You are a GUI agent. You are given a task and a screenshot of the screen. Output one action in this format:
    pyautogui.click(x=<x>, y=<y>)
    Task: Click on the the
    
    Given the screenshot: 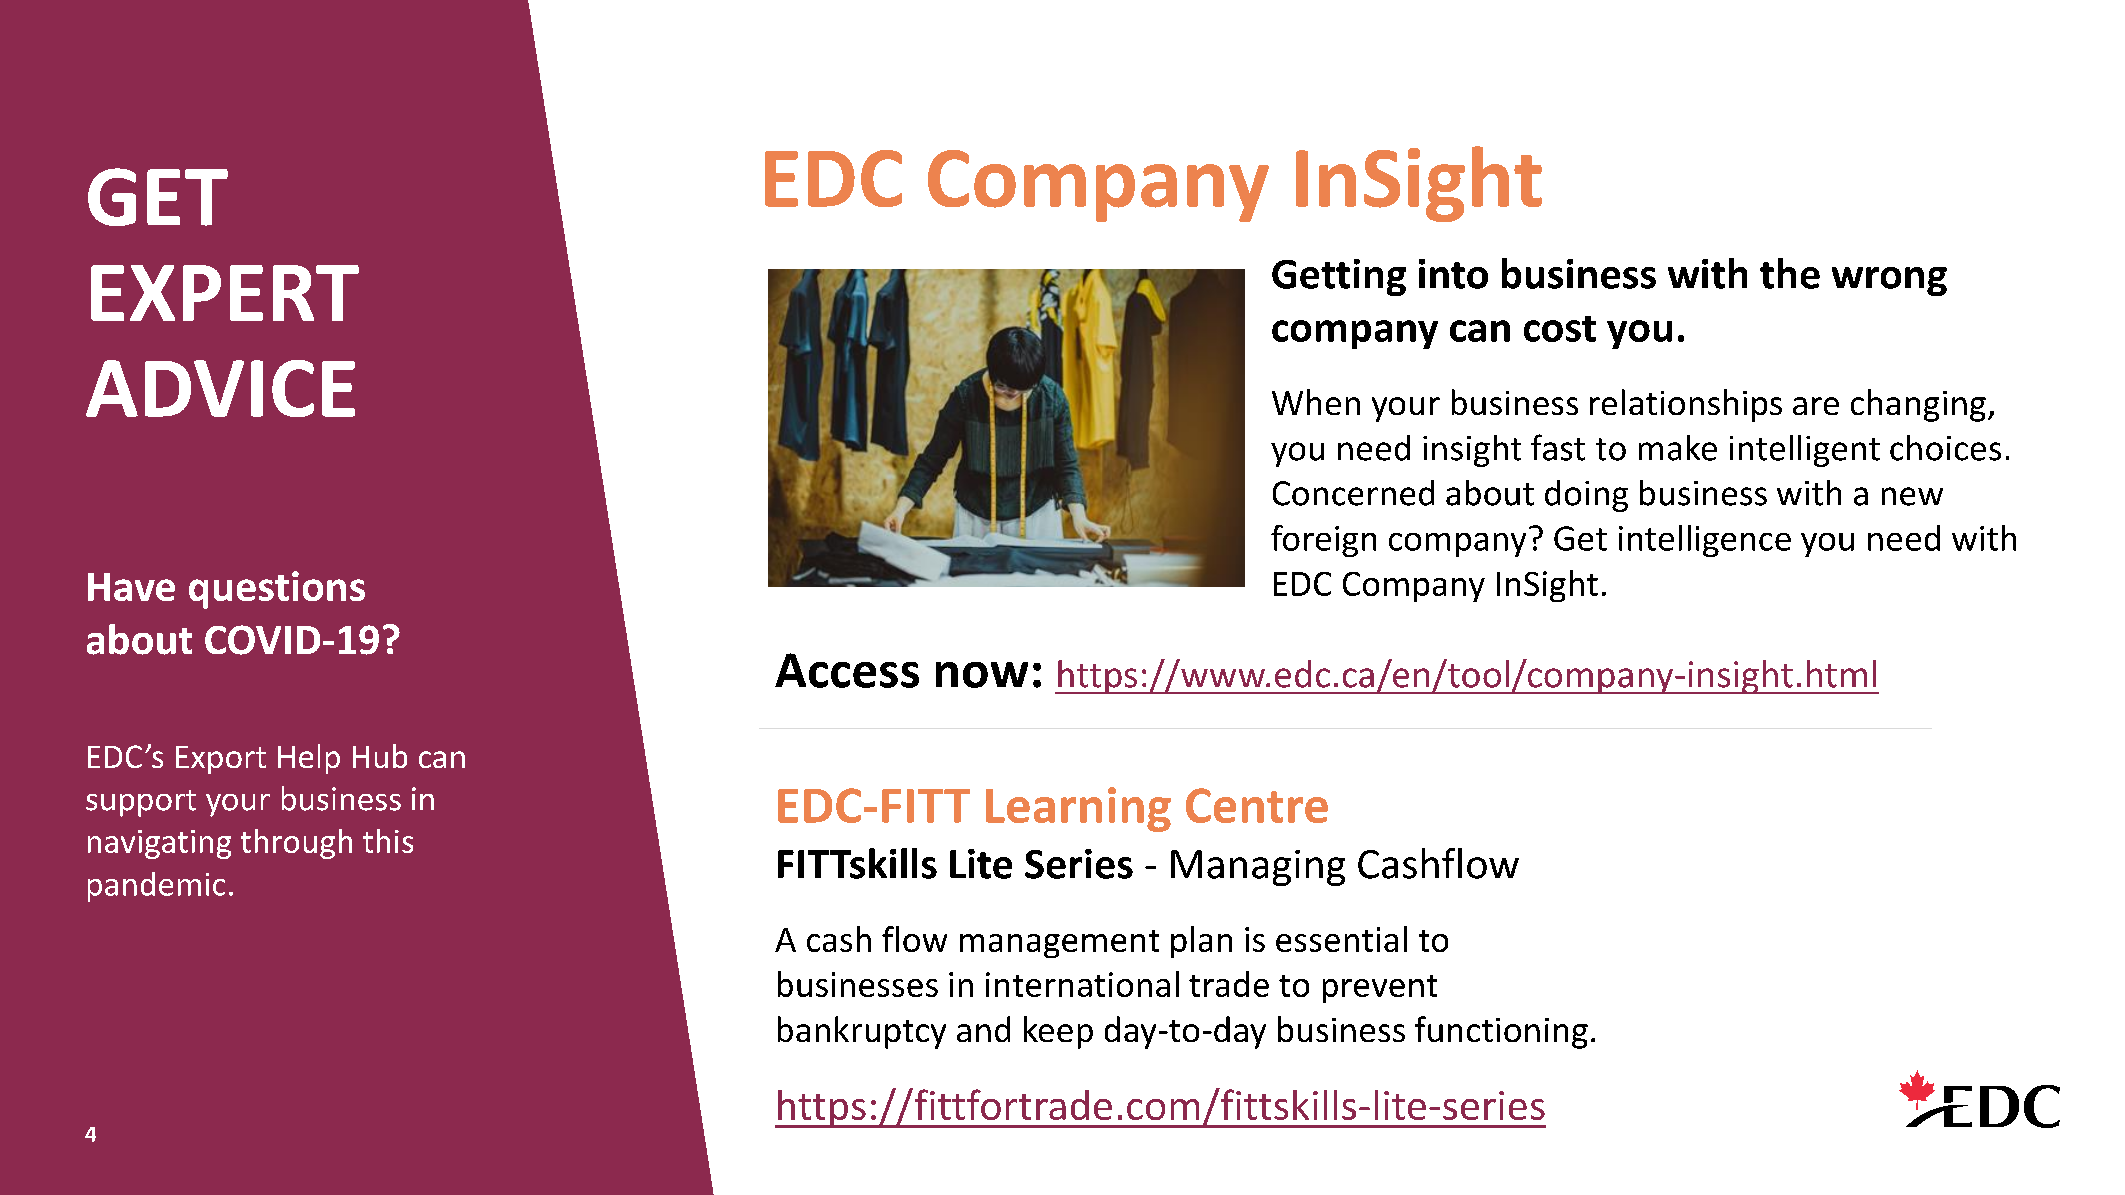 What is the action you would take?
    pyautogui.click(x=1790, y=273)
